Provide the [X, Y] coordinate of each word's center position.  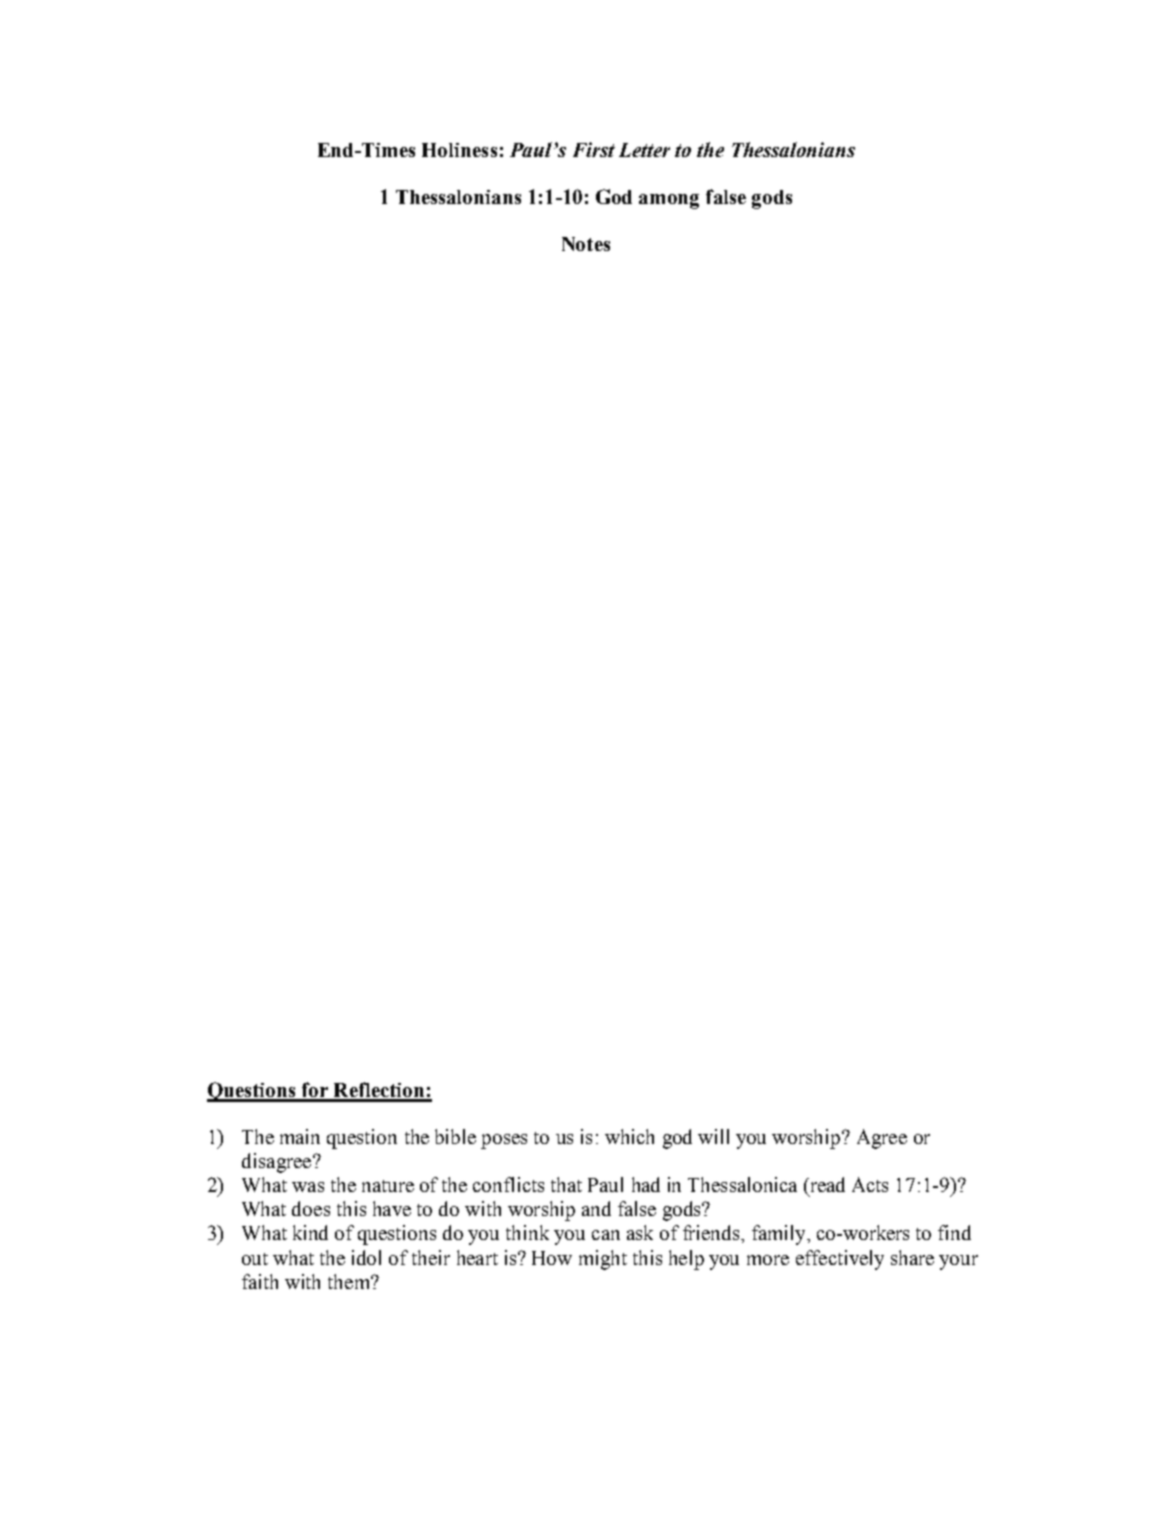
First [594, 149]
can [606, 1235]
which [629, 1136]
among [669, 201]
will [713, 1136]
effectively [840, 1260]
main [300, 1136]
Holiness [459, 150]
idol [366, 1257]
